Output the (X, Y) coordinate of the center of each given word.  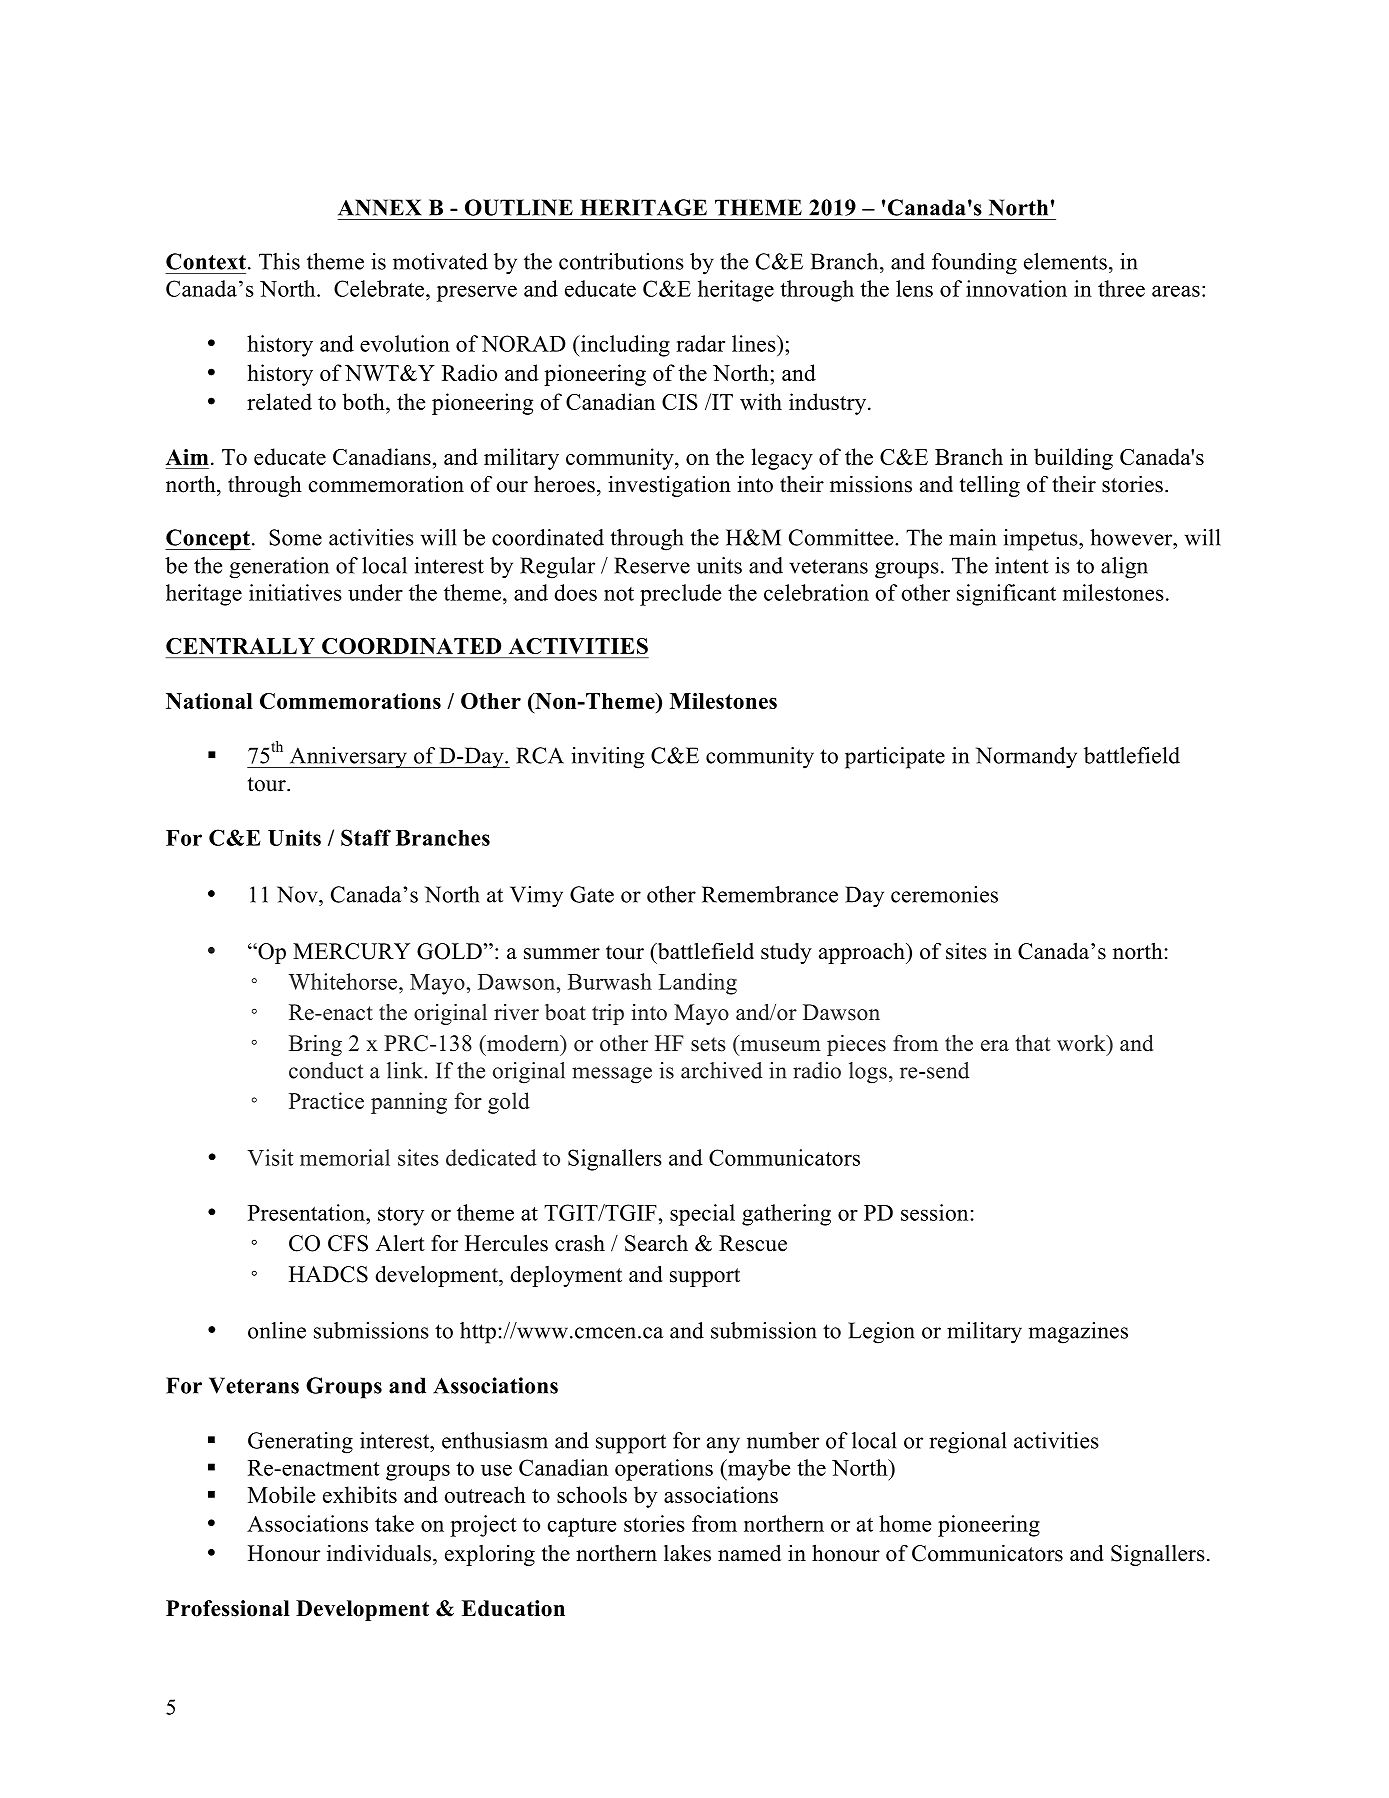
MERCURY (351, 951)
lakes (687, 1553)
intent (1022, 565)
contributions (621, 261)
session (934, 1212)
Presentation (307, 1212)
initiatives (295, 592)
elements (1065, 261)
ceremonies (944, 894)
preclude (680, 595)
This (279, 261)
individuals (379, 1553)
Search (656, 1243)
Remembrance (770, 894)
